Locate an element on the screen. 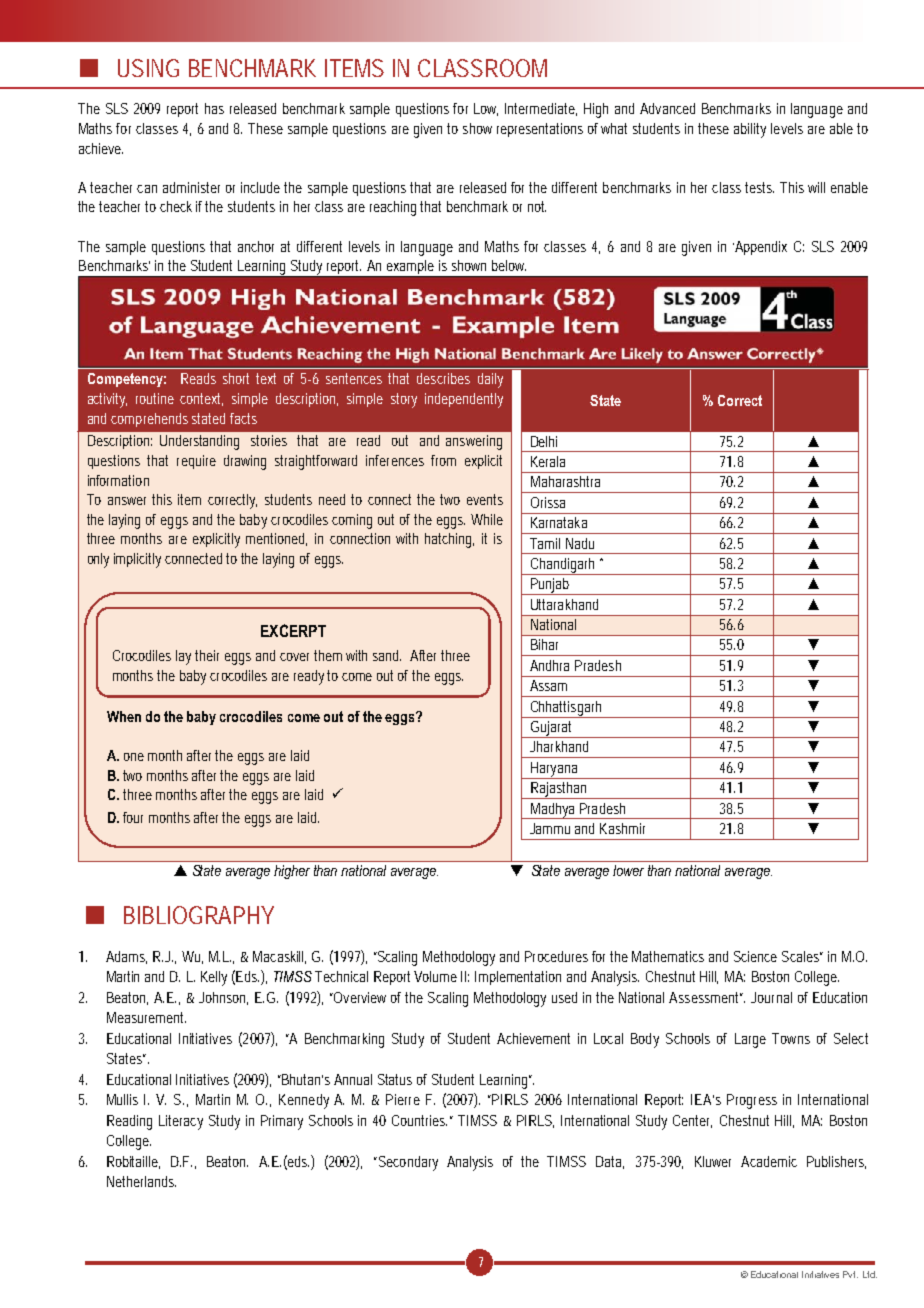 This screenshot has height=1308, width=924. has is located at coordinates (214, 108).
